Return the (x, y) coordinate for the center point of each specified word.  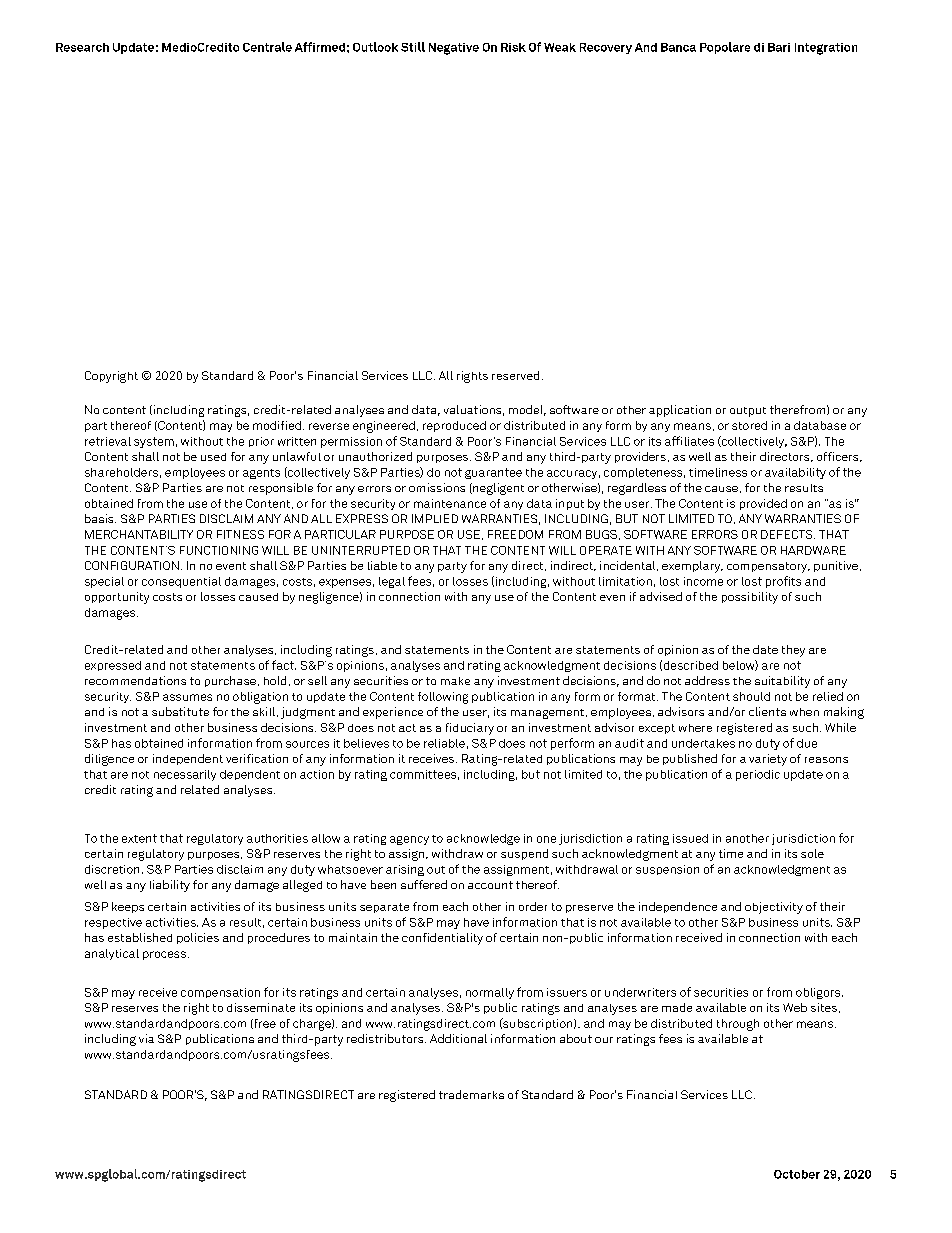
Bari (779, 47)
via (146, 1038)
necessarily (185, 775)
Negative (454, 49)
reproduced (454, 426)
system (154, 442)
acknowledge (483, 839)
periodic (758, 775)
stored (749, 425)
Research (82, 47)
